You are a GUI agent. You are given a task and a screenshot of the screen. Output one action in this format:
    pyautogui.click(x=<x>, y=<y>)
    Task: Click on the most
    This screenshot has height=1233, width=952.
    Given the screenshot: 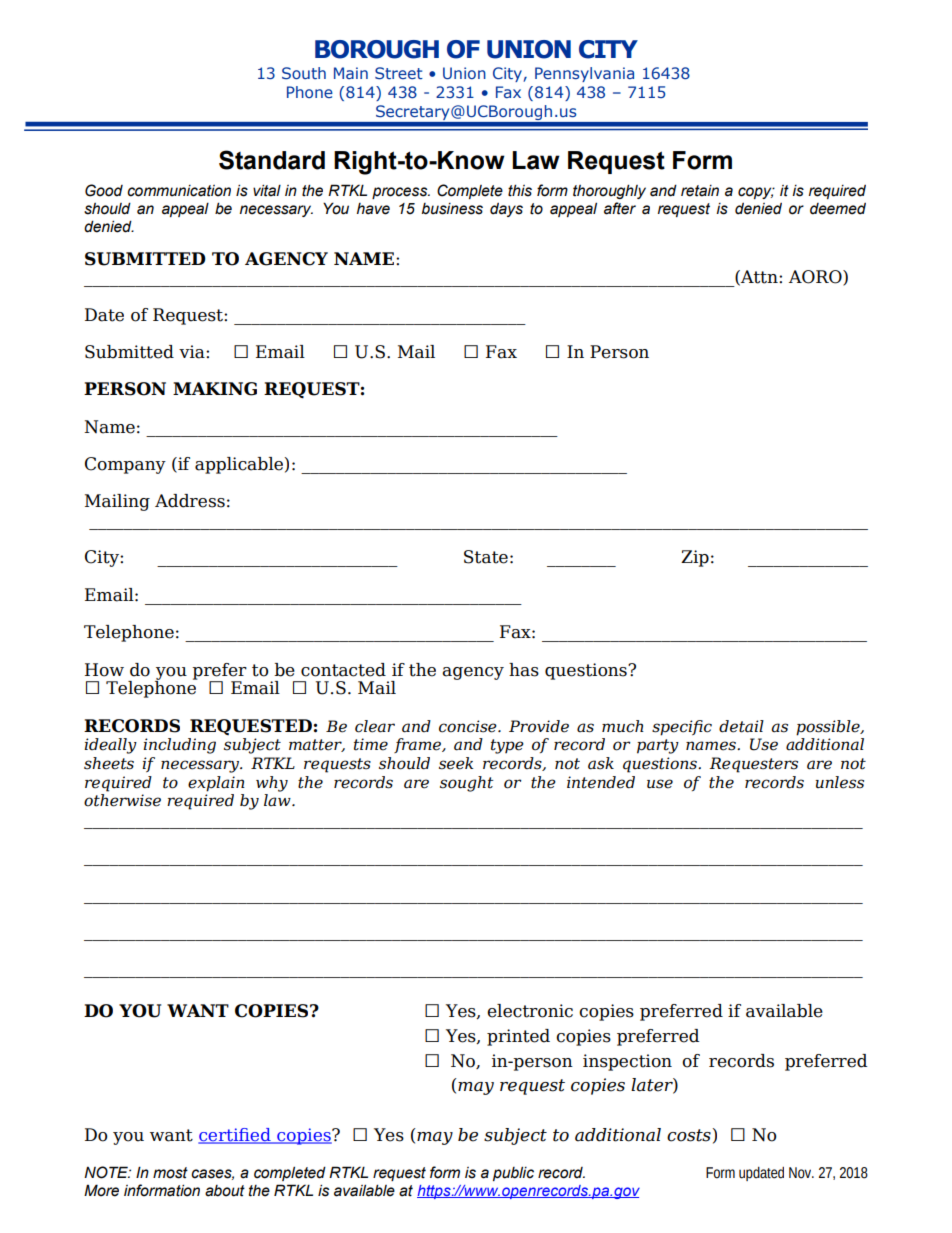 What is the action you would take?
    pyautogui.click(x=170, y=1173)
